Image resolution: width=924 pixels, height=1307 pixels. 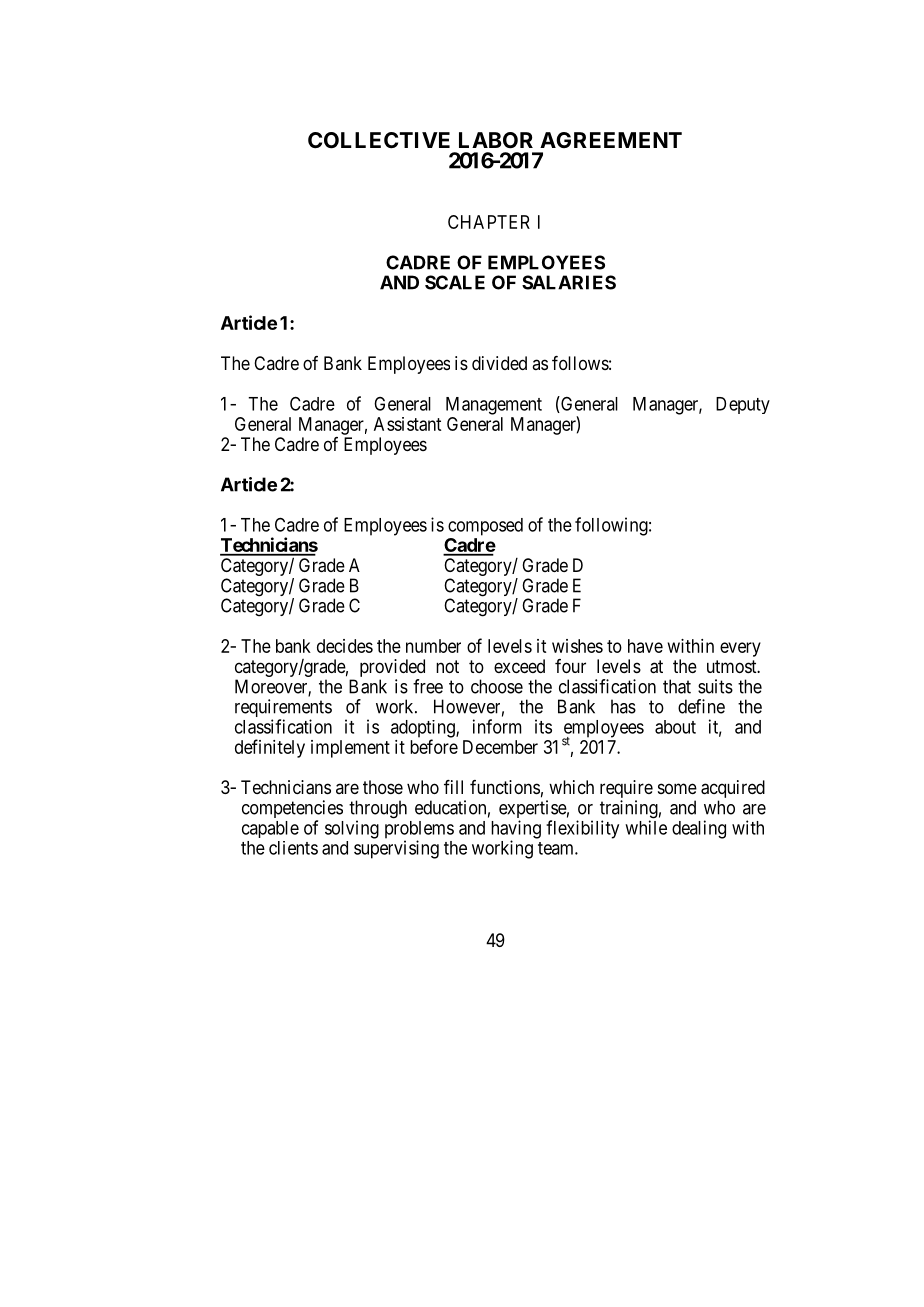 What do you see at coordinates (499, 363) in the screenshot?
I see `divided` at bounding box center [499, 363].
